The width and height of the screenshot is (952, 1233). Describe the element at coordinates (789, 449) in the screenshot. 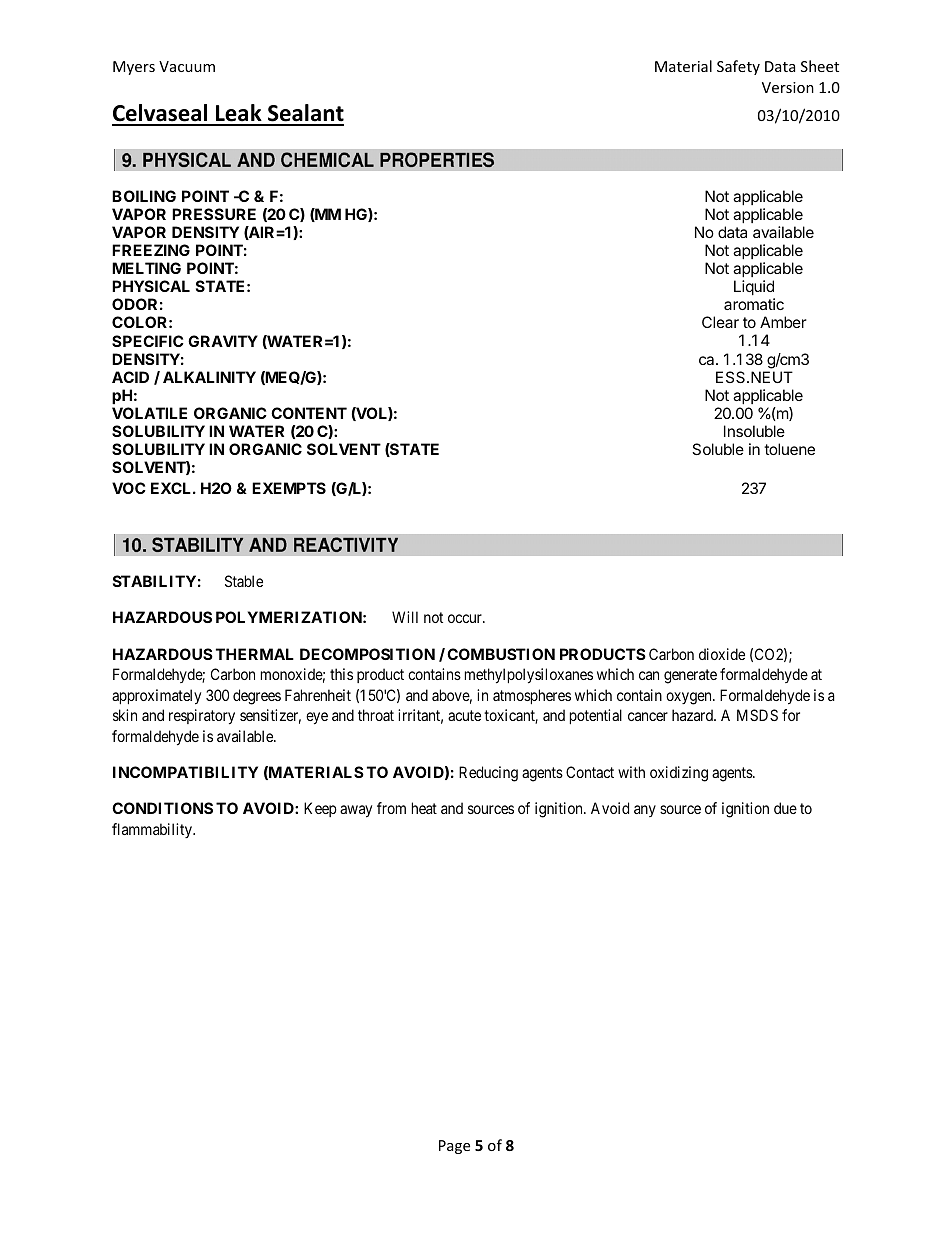

I see `toluene` at that location.
